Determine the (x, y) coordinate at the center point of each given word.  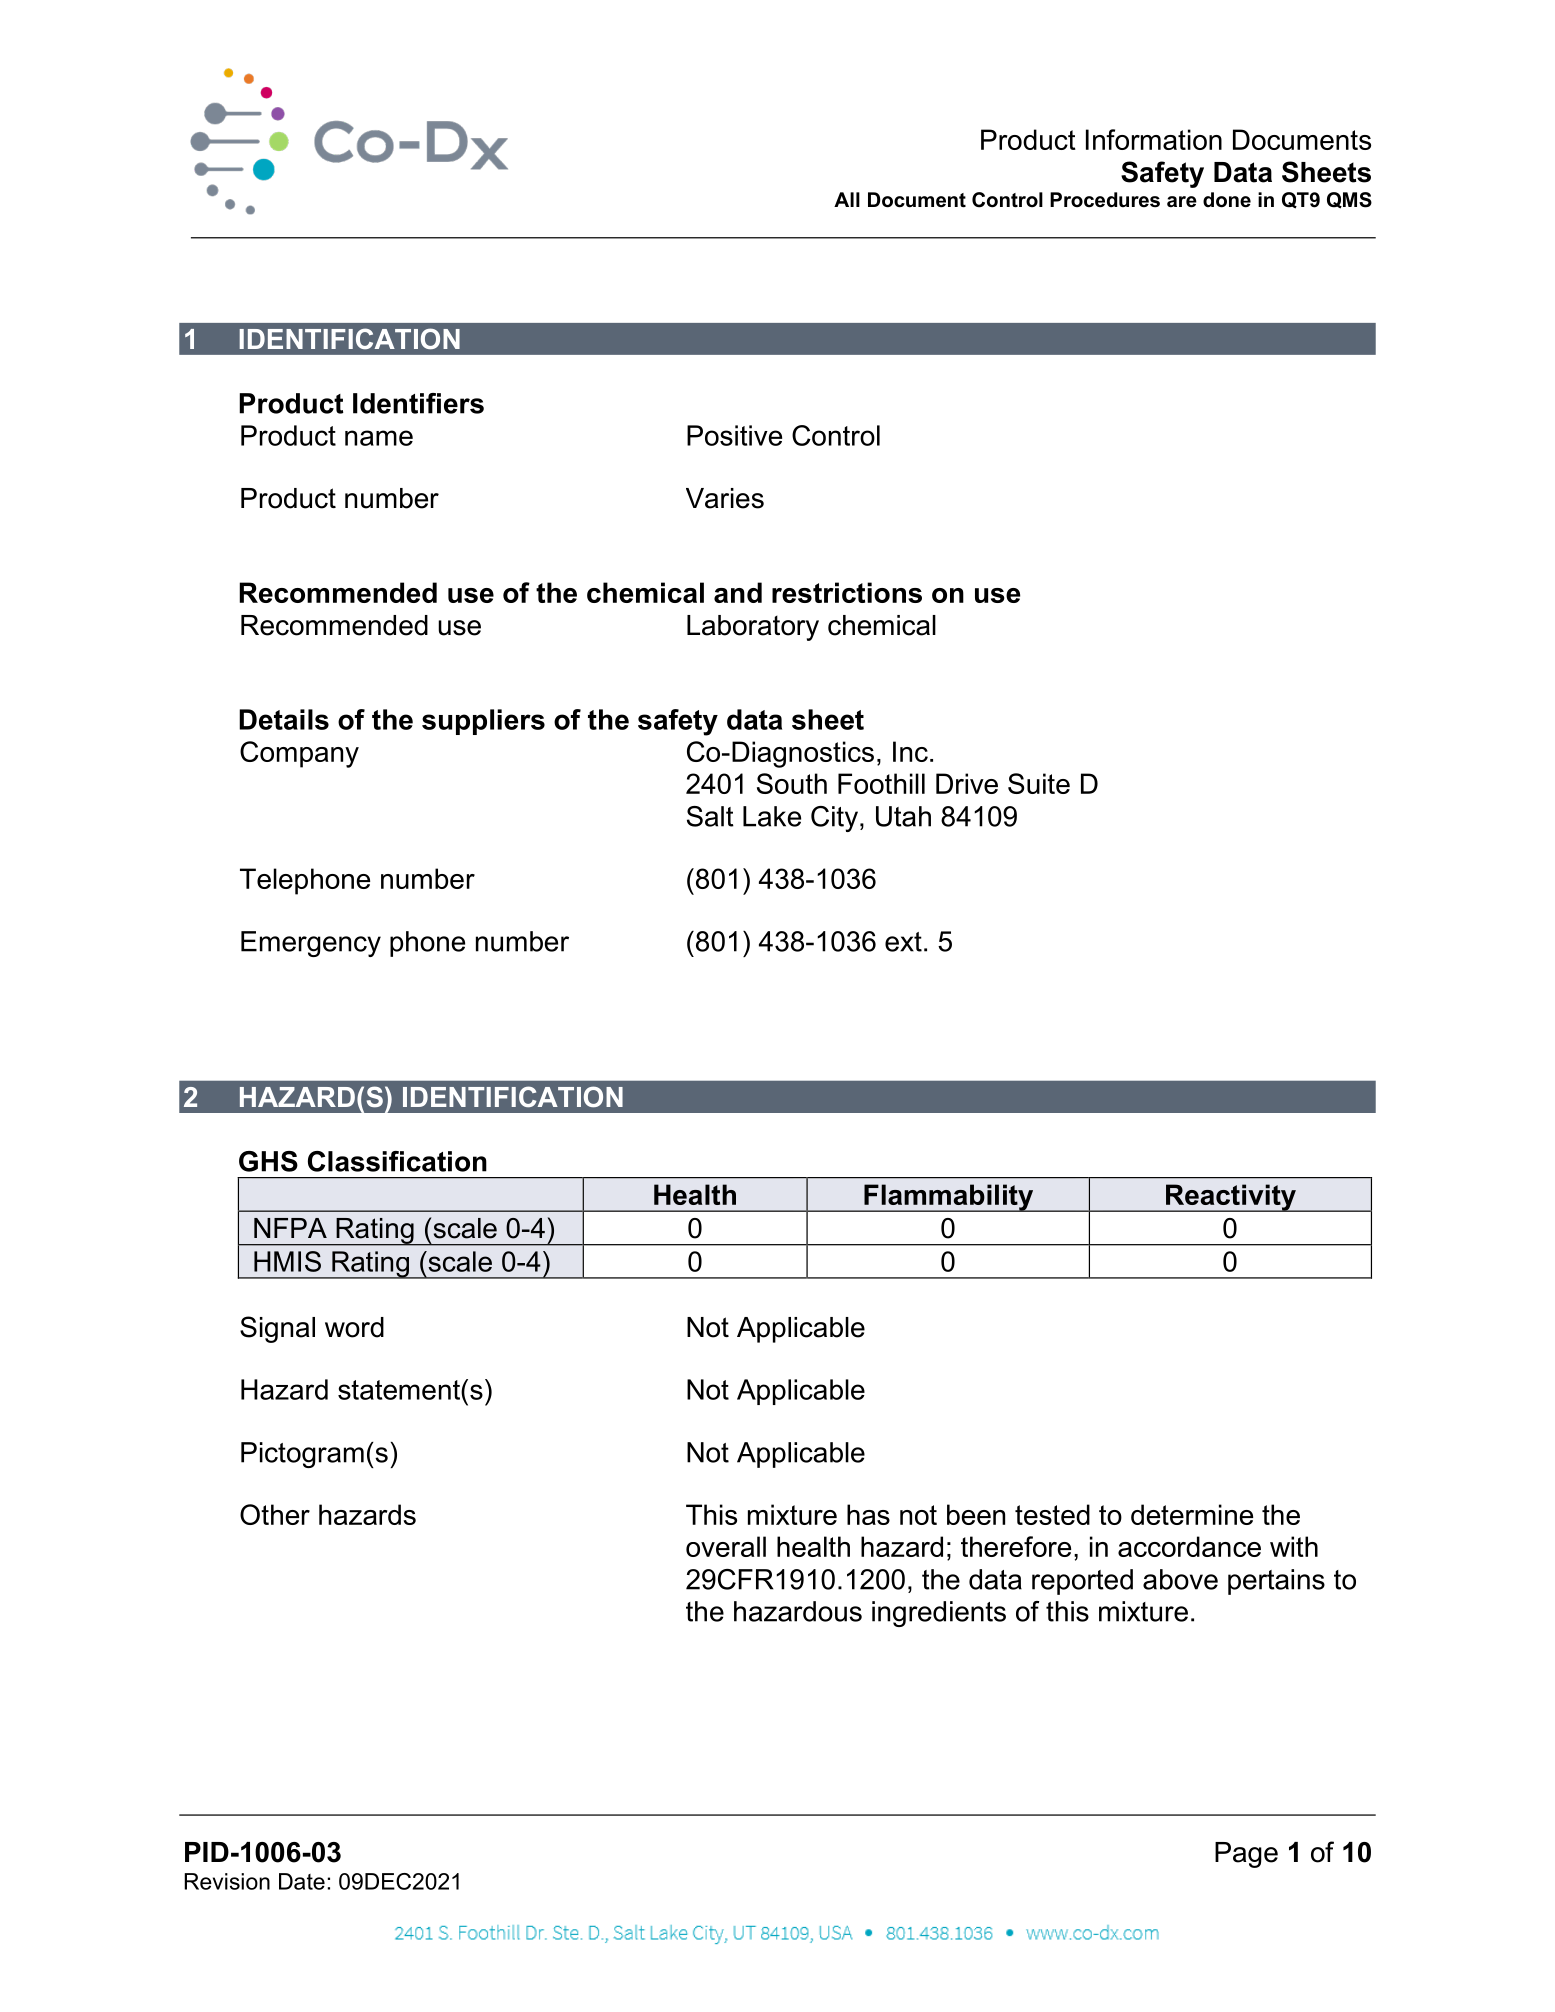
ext (903, 942)
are (1182, 202)
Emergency (311, 944)
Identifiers (418, 403)
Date (302, 1881)
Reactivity (1231, 1198)
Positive (734, 435)
